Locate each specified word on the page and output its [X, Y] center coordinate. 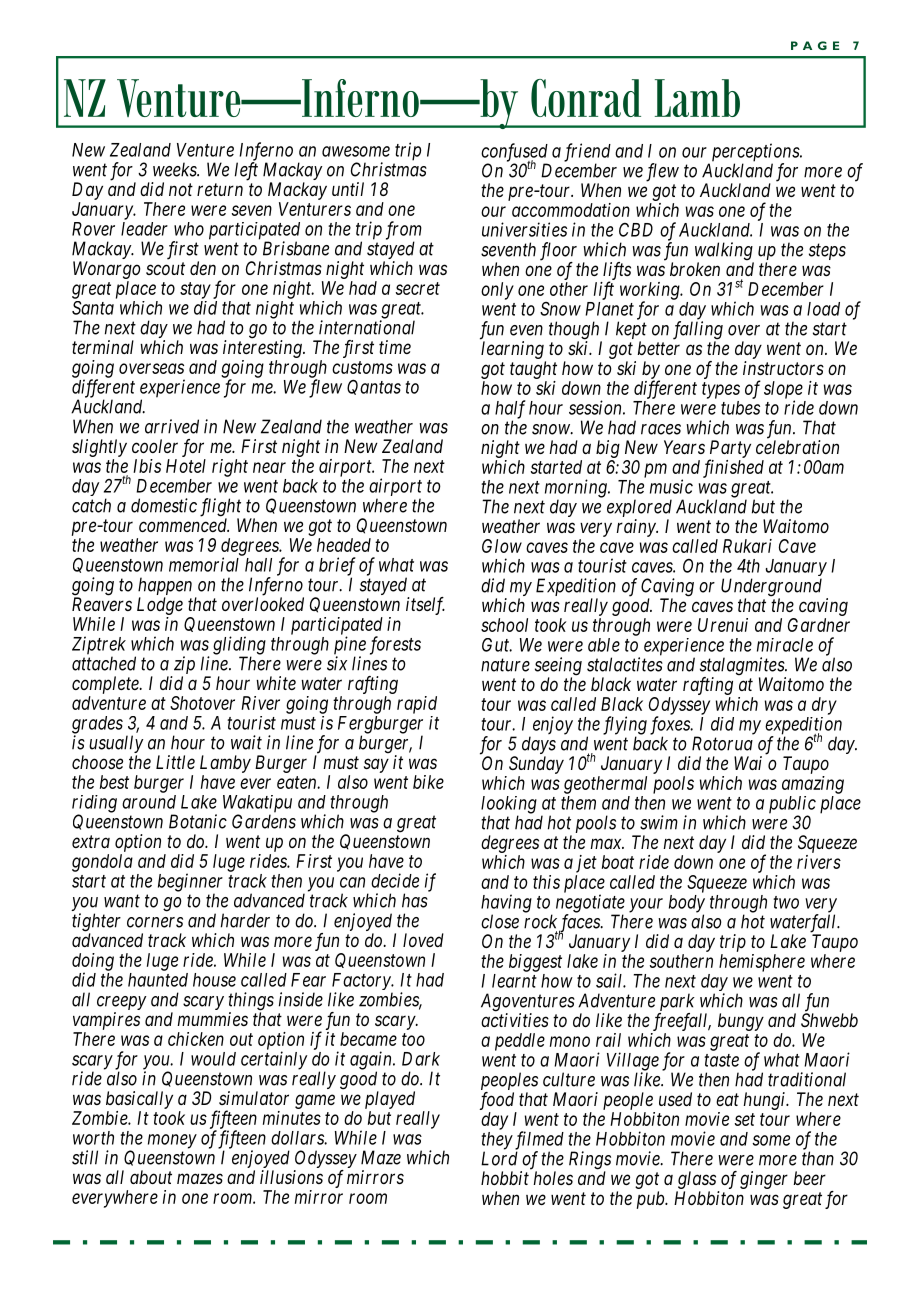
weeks [175, 169]
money [172, 1141]
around [149, 802]
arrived [172, 426]
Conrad [586, 98]
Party [730, 450]
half [510, 410]
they [497, 1142]
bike [428, 782]
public [792, 806]
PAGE [815, 45]
